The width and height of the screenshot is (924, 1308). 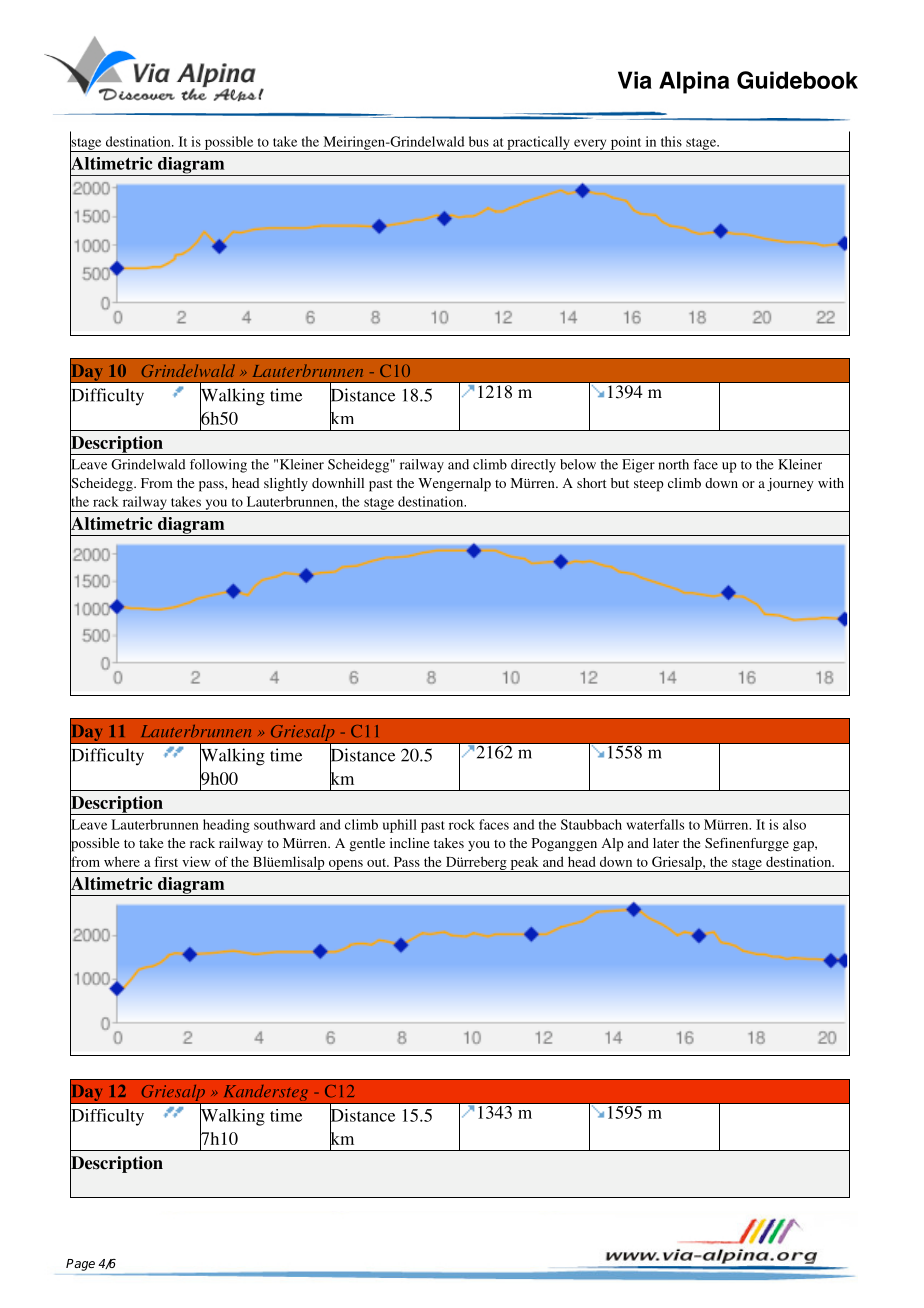 I want to click on Guidebook, so click(x=797, y=80).
